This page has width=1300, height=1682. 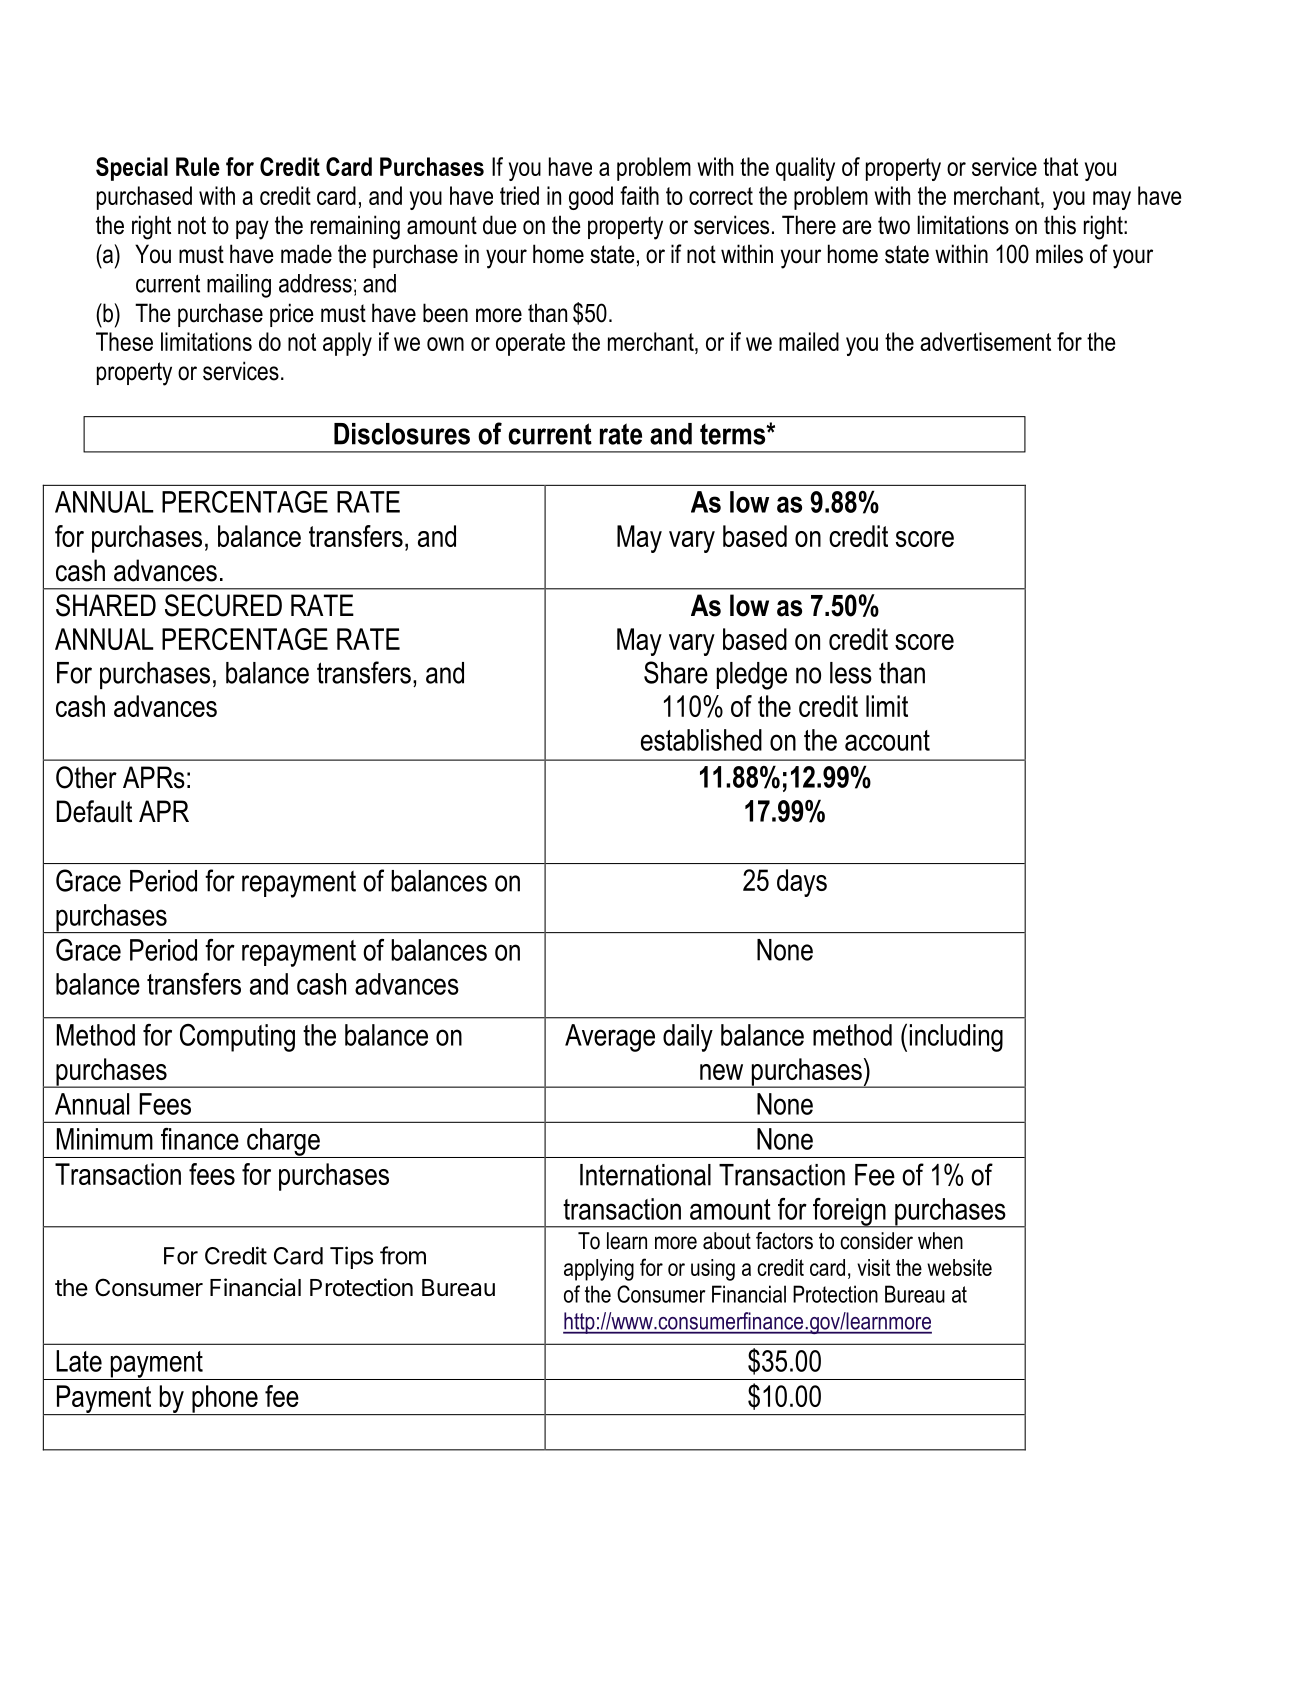 What do you see at coordinates (959, 1267) in the page?
I see `website` at bounding box center [959, 1267].
